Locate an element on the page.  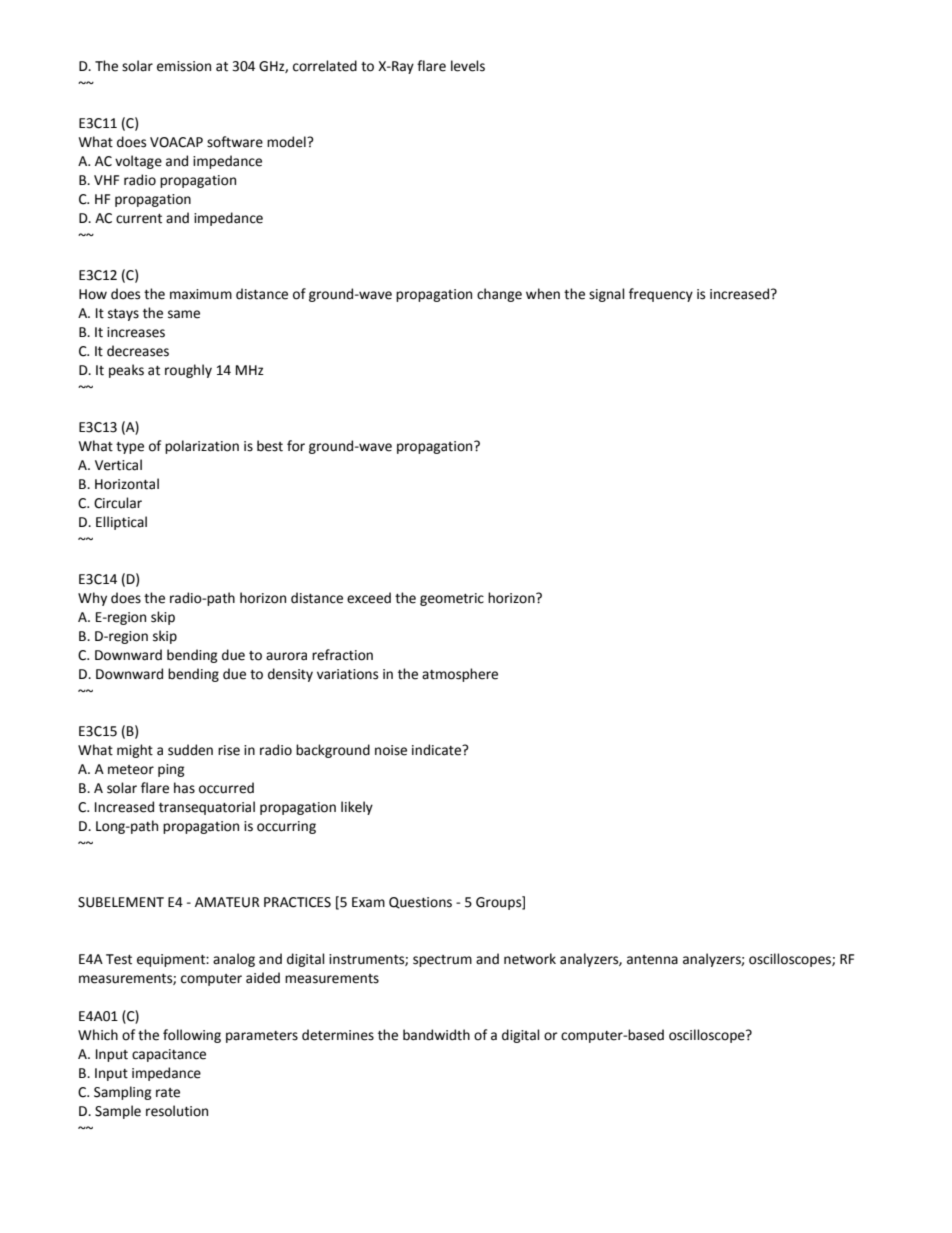
correlated is located at coordinates (325, 66).
